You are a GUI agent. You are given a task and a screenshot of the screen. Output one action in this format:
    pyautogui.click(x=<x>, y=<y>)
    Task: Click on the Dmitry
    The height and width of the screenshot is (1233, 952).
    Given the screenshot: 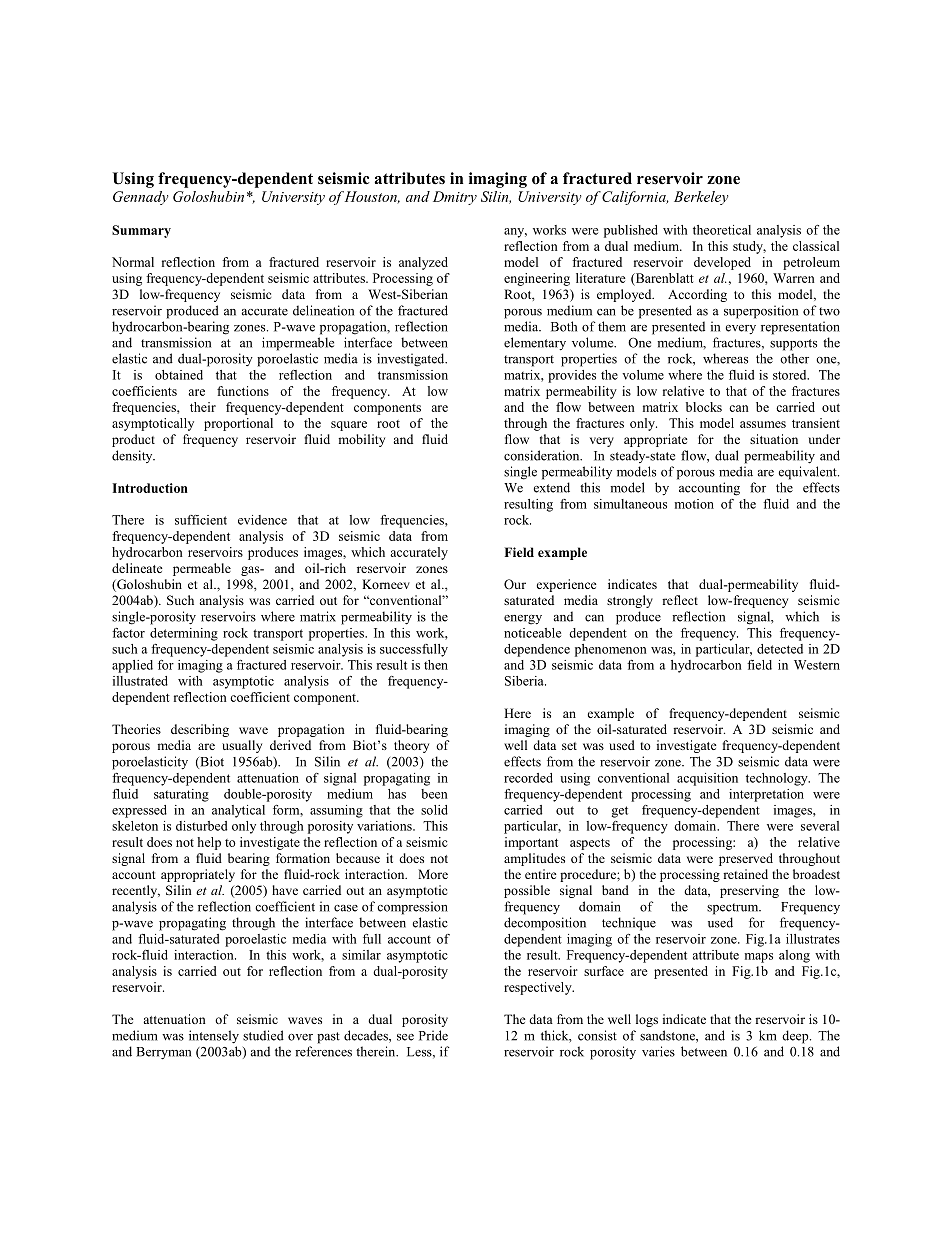 What is the action you would take?
    pyautogui.click(x=455, y=198)
